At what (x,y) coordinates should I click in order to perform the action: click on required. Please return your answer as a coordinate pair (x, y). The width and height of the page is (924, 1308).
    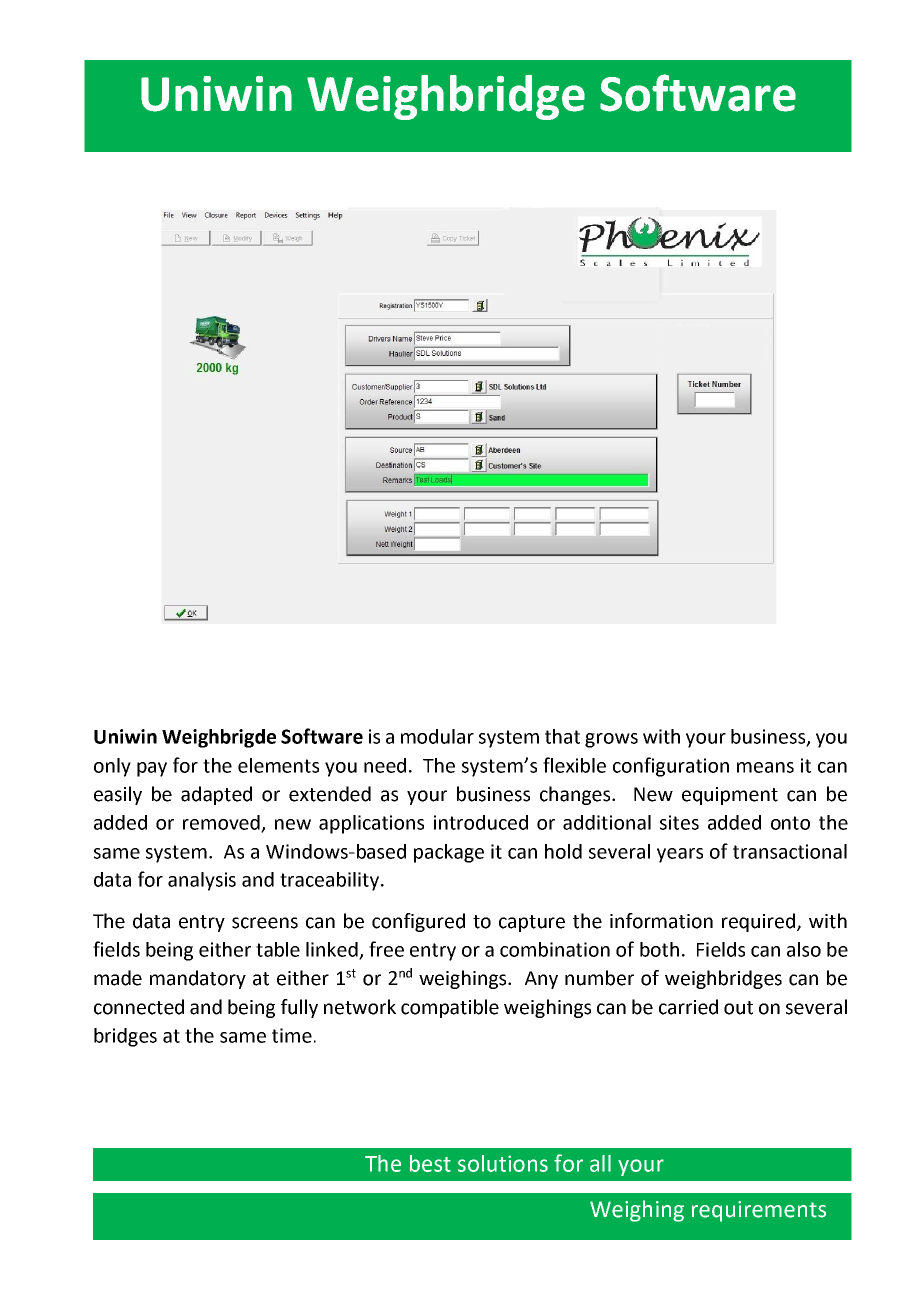
    Looking at the image, I should click on (760, 922).
